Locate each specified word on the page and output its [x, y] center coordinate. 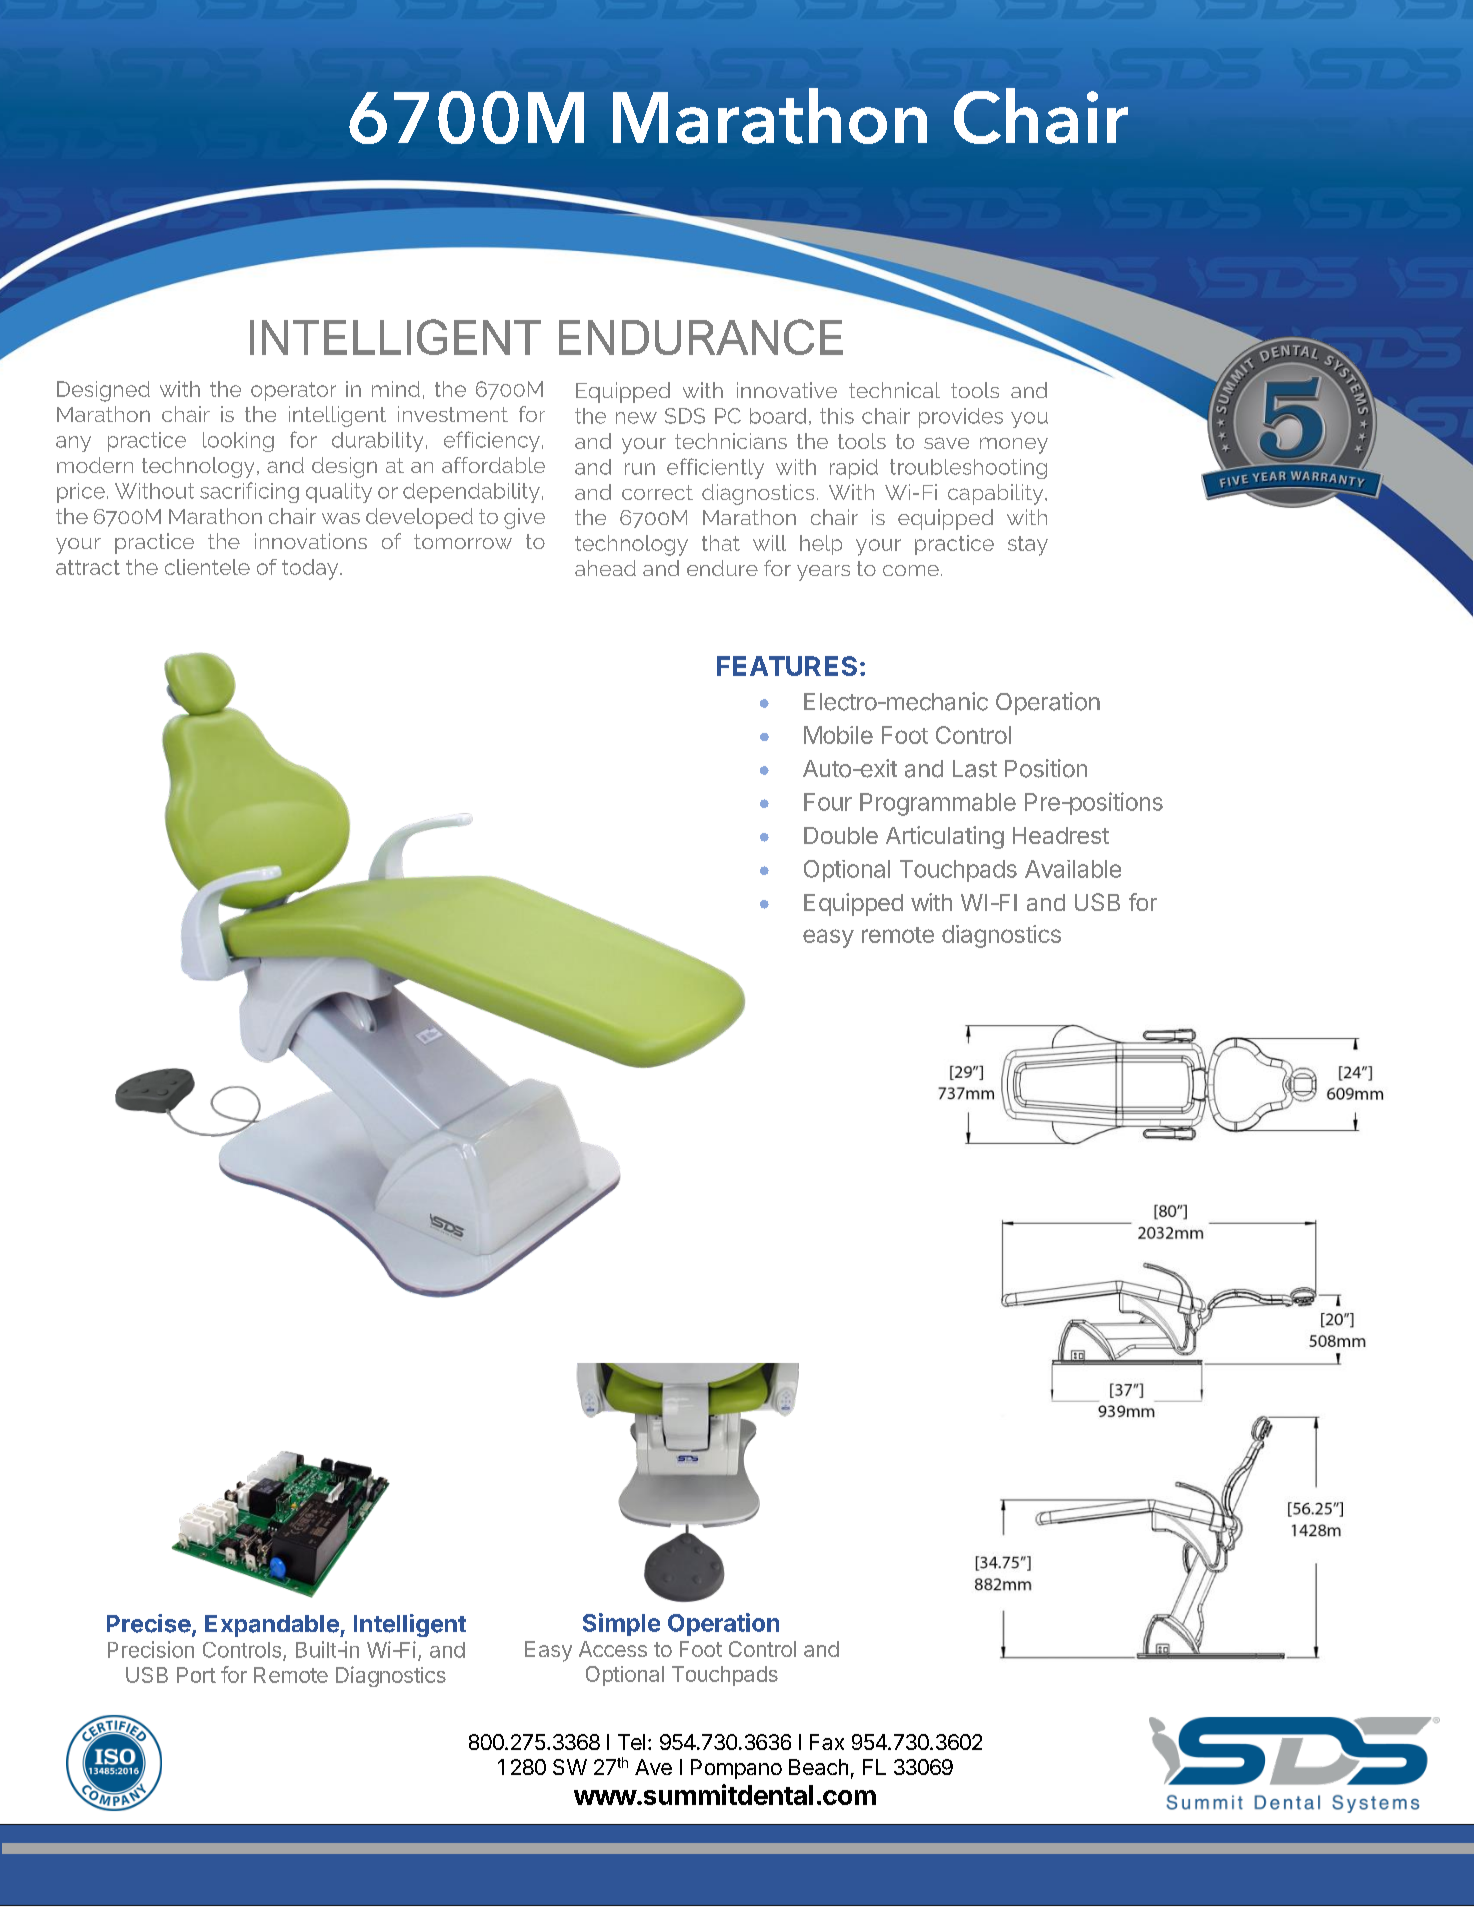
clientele [207, 567]
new [636, 418]
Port [196, 1675]
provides [961, 418]
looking [238, 442]
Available [1073, 869]
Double [841, 835]
